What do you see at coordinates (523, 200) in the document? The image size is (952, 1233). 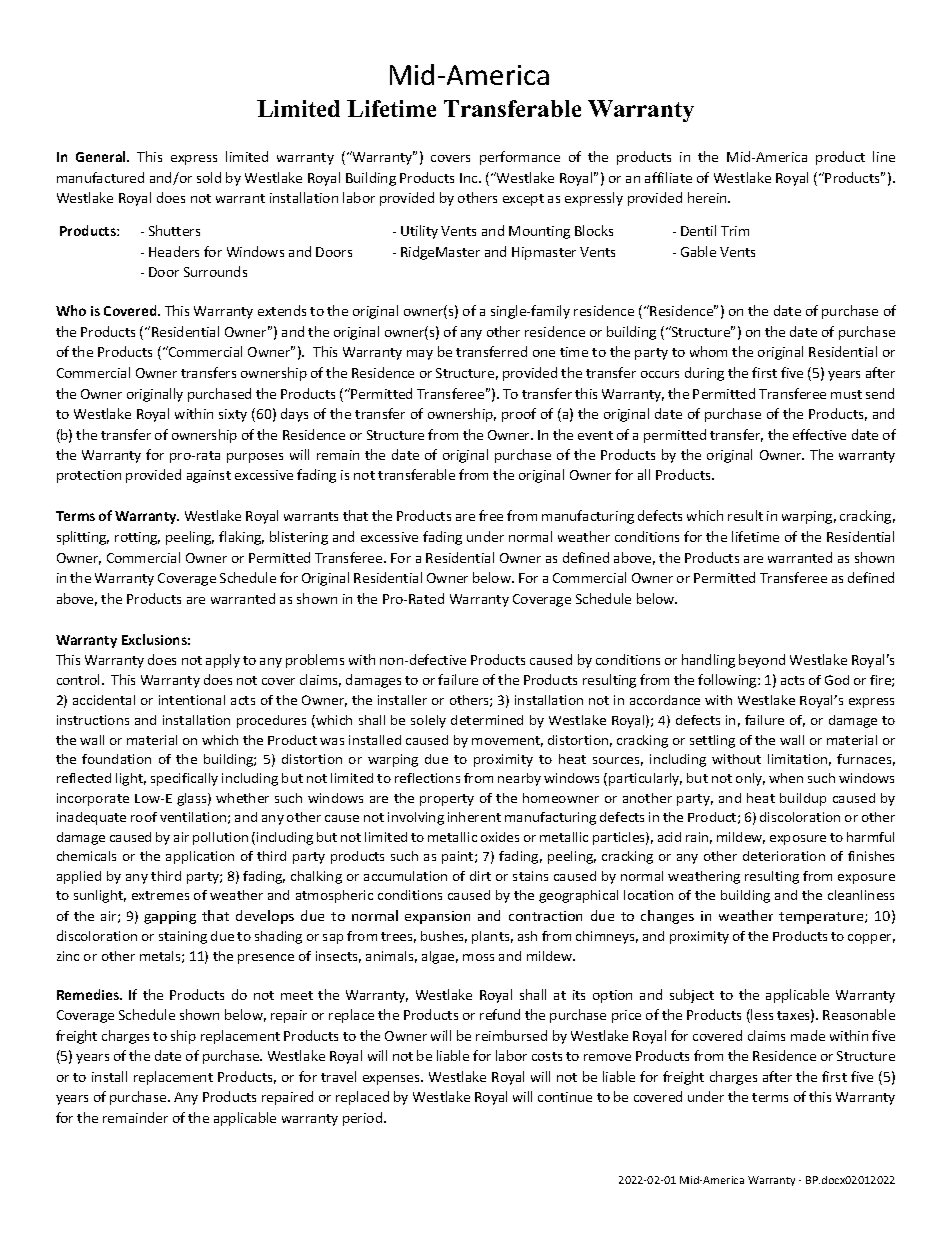 I see `except` at bounding box center [523, 200].
